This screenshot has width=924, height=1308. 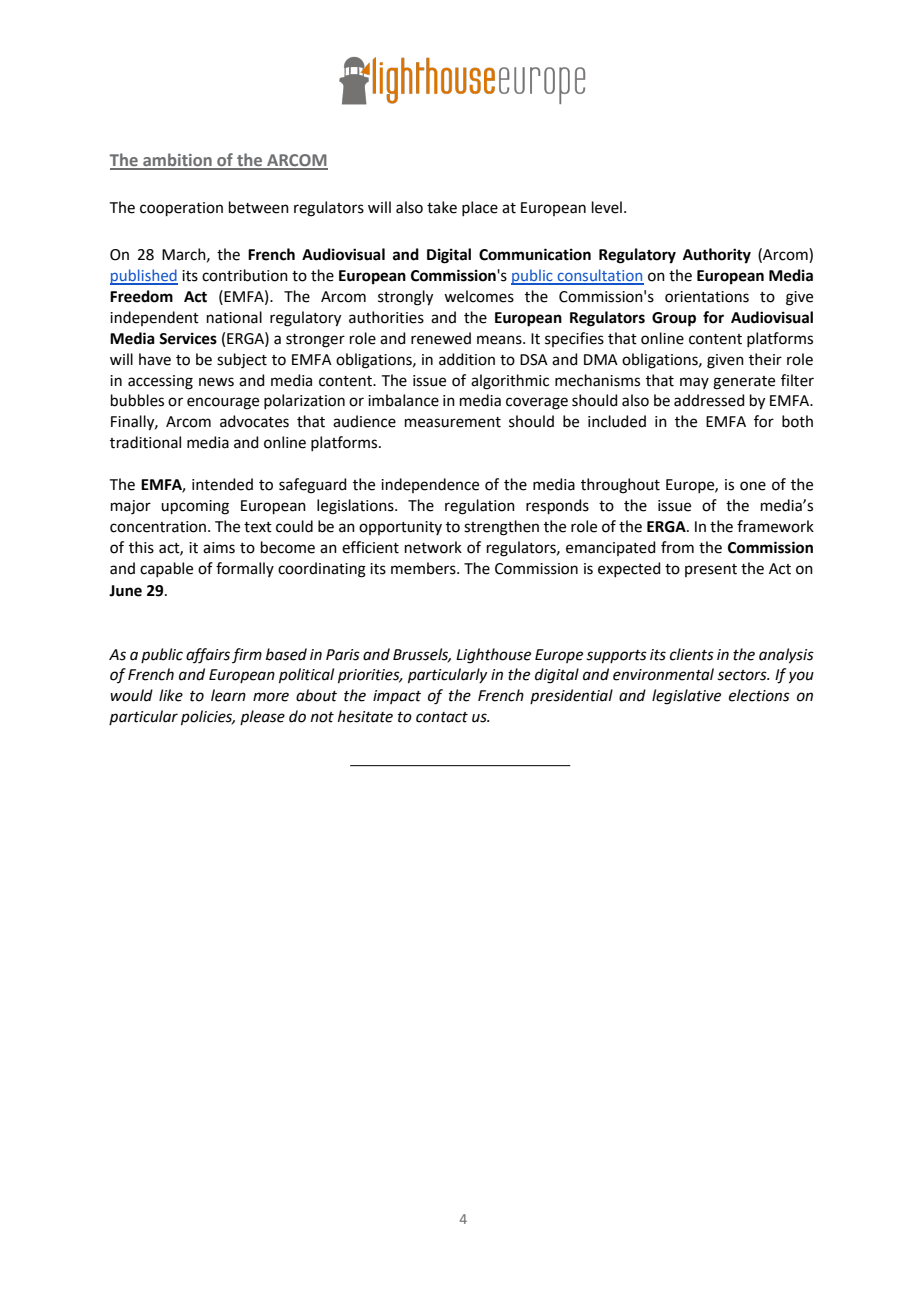 What do you see at coordinates (177, 161) in the screenshot?
I see `ambition` at bounding box center [177, 161].
